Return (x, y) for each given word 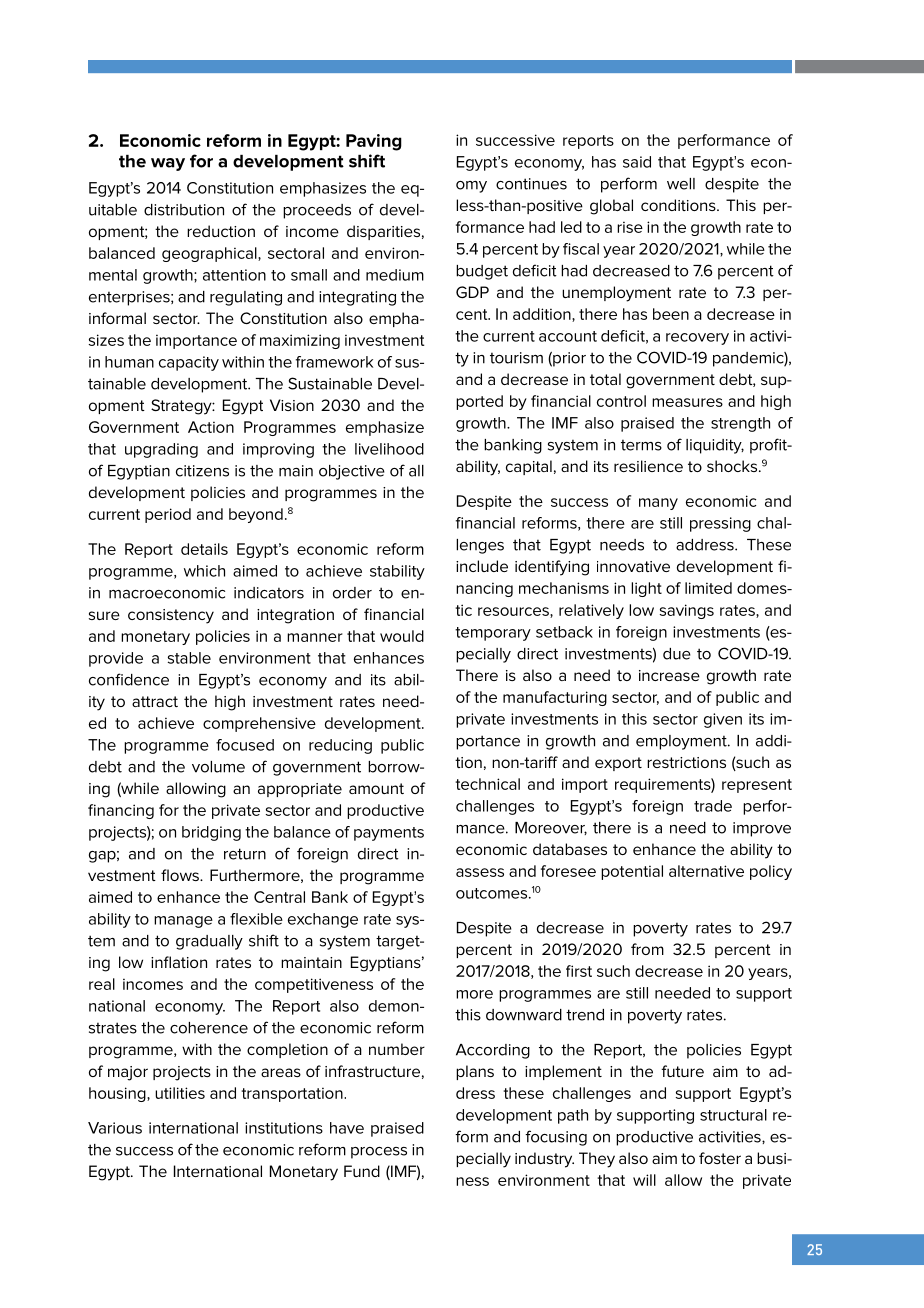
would (402, 636)
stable (189, 658)
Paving (374, 142)
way (168, 164)
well (681, 184)
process (379, 1153)
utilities (180, 1093)
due (677, 654)
